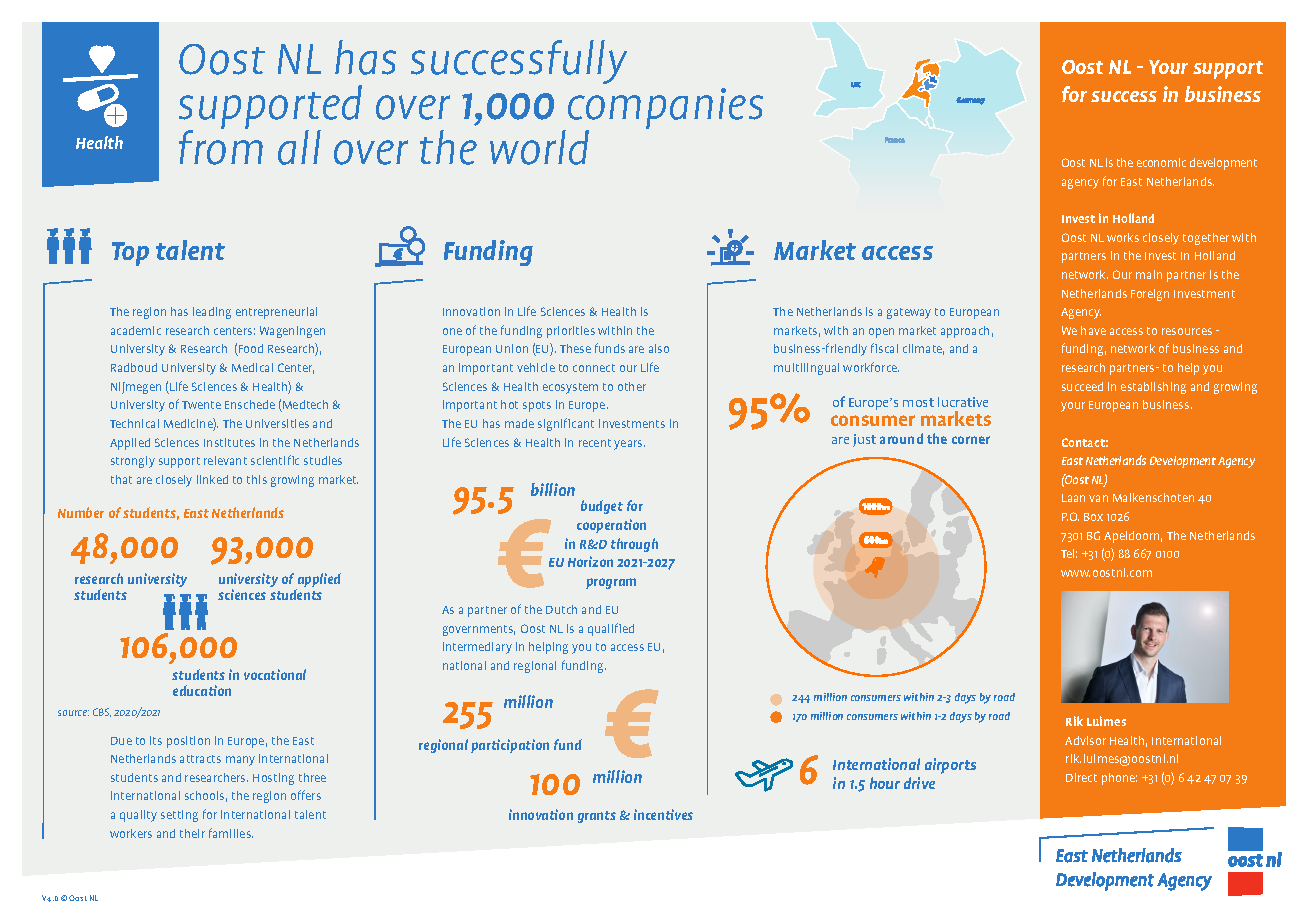  What do you see at coordinates (1161, 162) in the screenshot?
I see `economic` at bounding box center [1161, 162].
